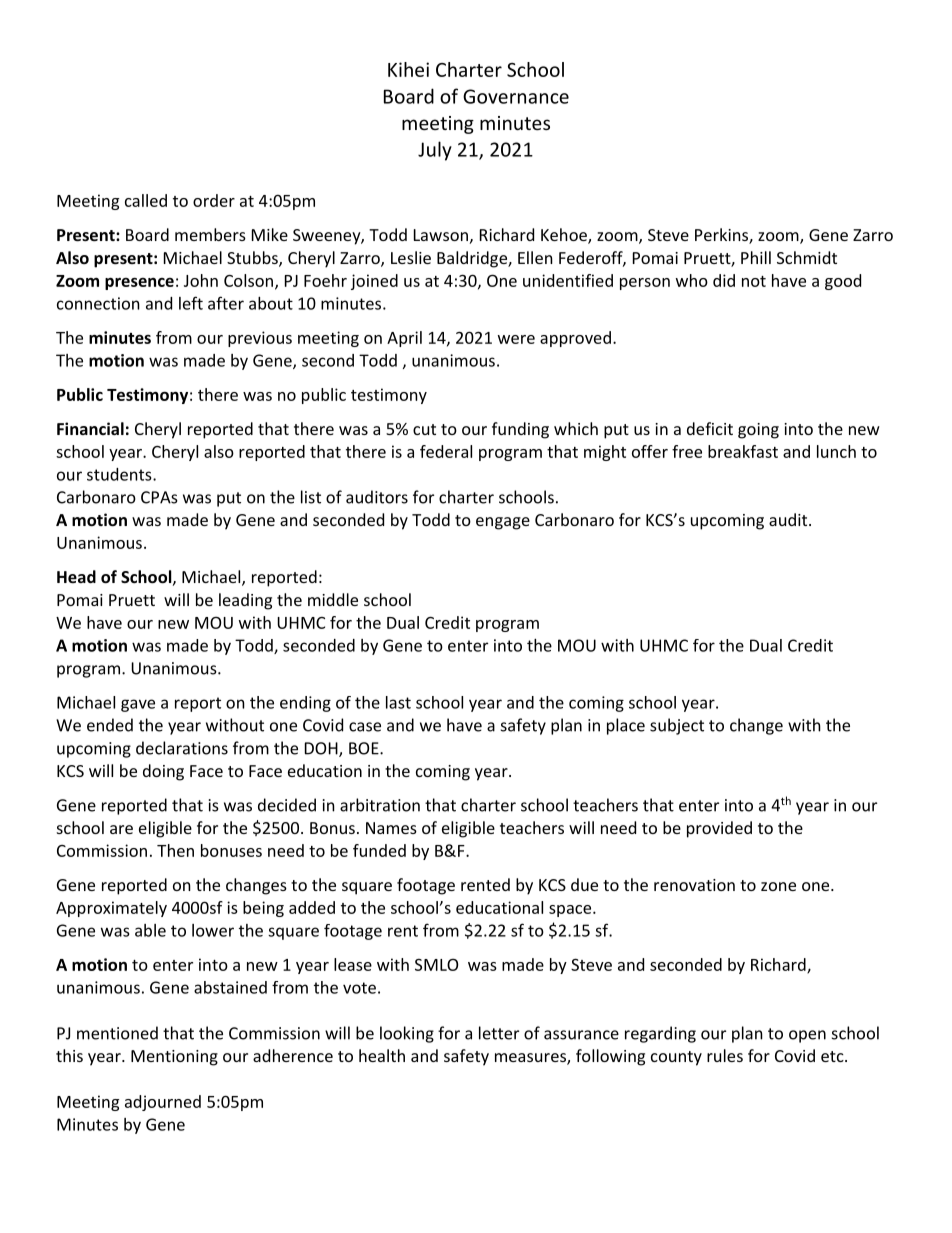  Describe the element at coordinates (435, 151) in the screenshot. I see `July` at that location.
